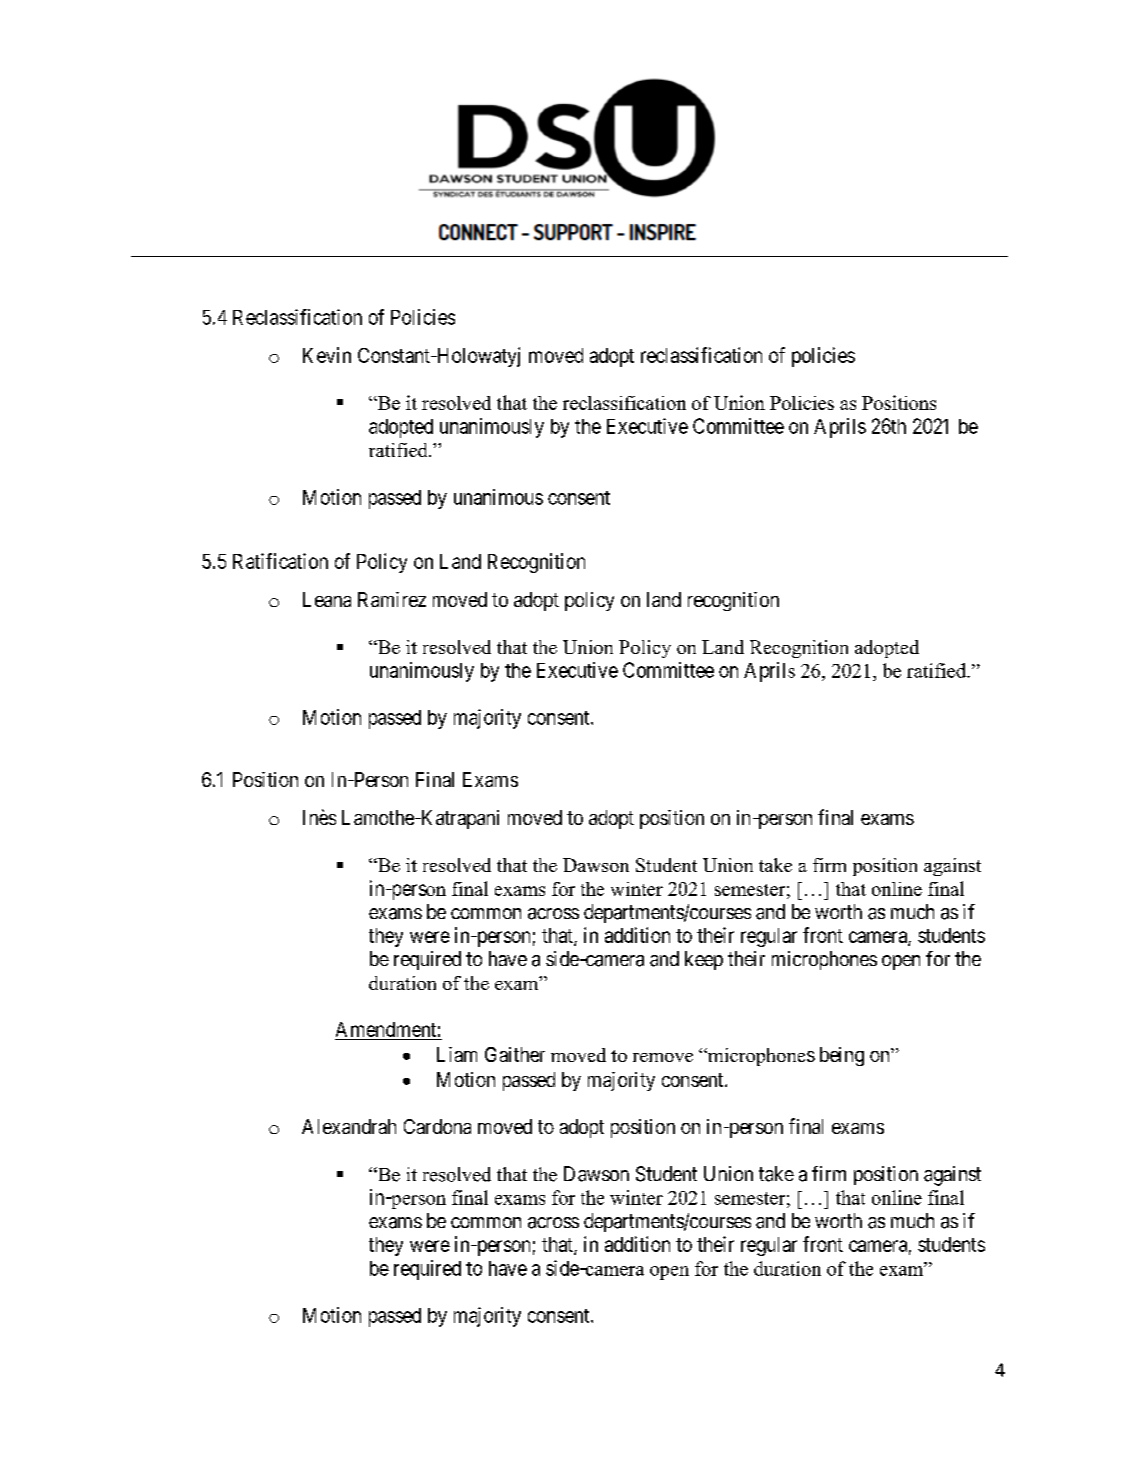 This screenshot has height=1474, width=1139. Describe the element at coordinates (280, 561) in the screenshot. I see `Ratification` at that location.
